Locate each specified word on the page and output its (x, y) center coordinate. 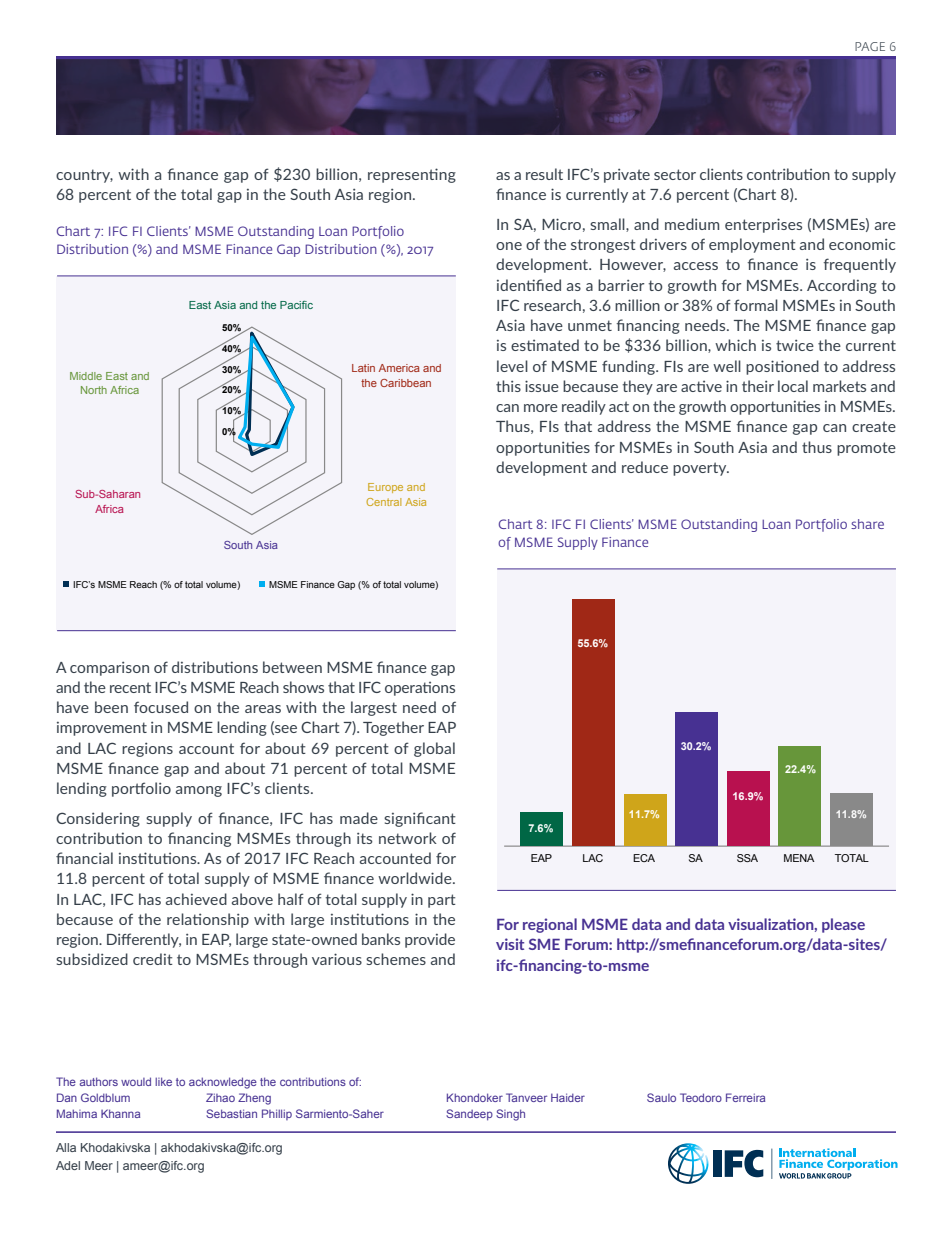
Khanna (120, 1113)
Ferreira (745, 1097)
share (867, 524)
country (84, 176)
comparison (109, 669)
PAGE (870, 46)
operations (420, 688)
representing (412, 175)
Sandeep (469, 1115)
